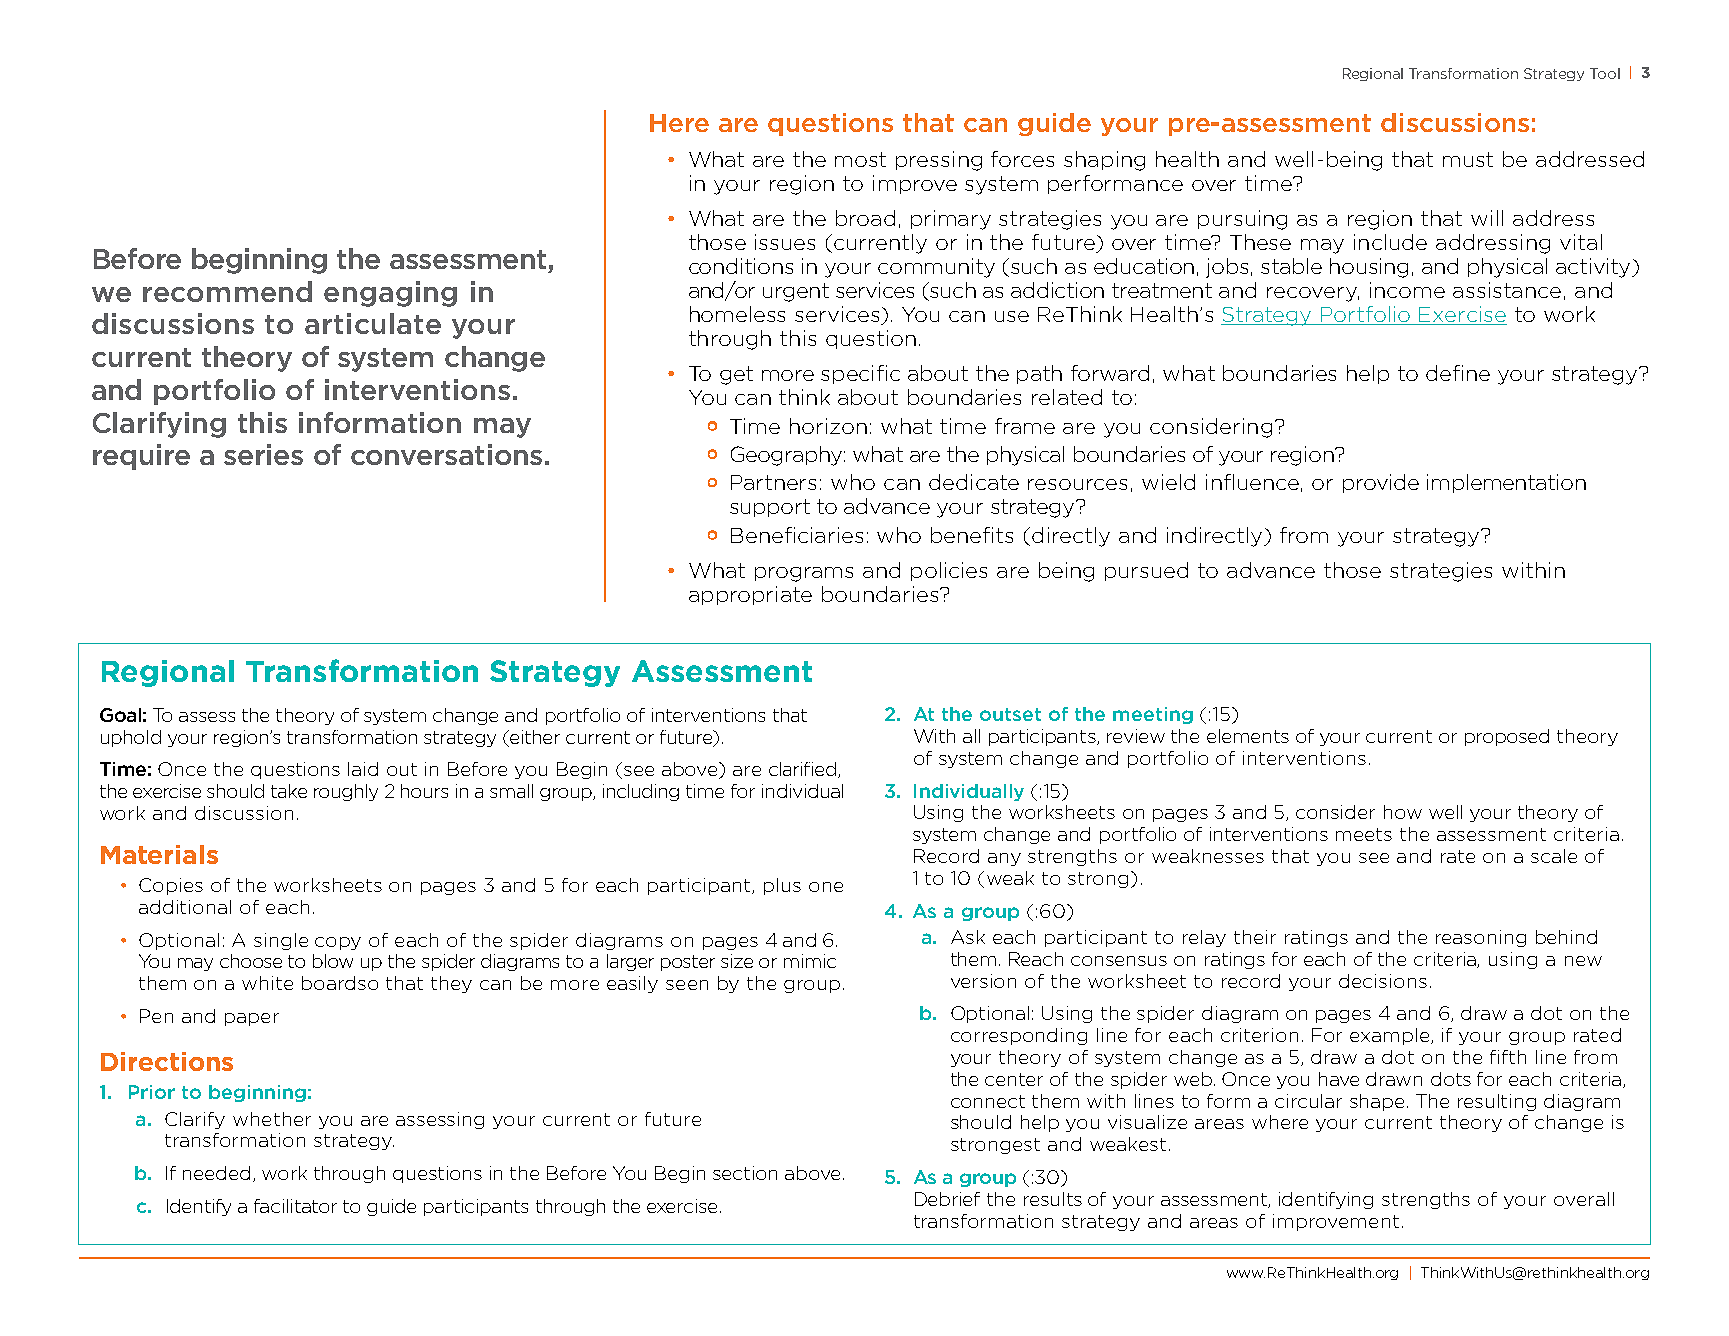  What do you see at coordinates (1379, 1102) in the image?
I see `shape` at bounding box center [1379, 1102].
